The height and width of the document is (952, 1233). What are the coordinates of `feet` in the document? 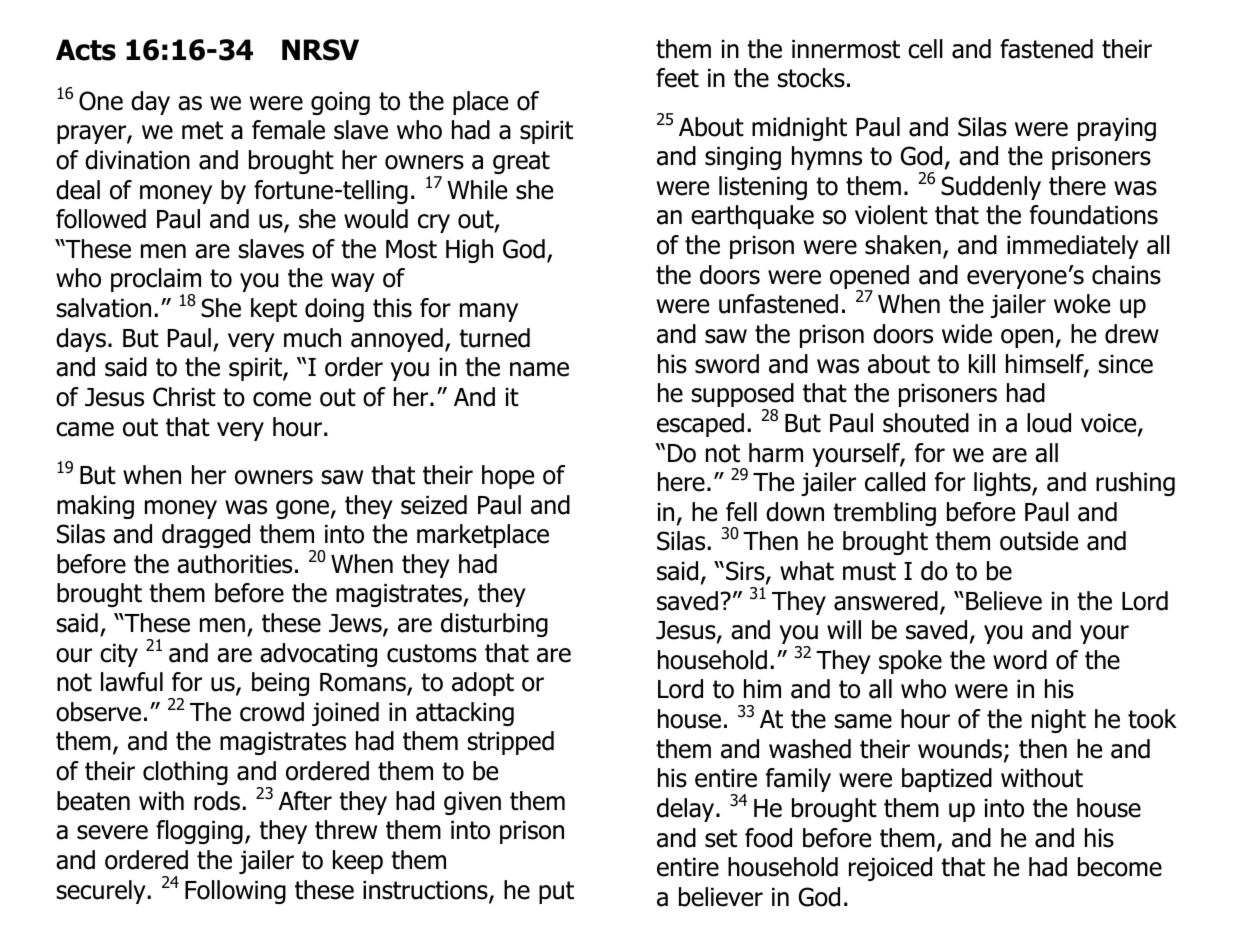 It's located at (677, 78).
